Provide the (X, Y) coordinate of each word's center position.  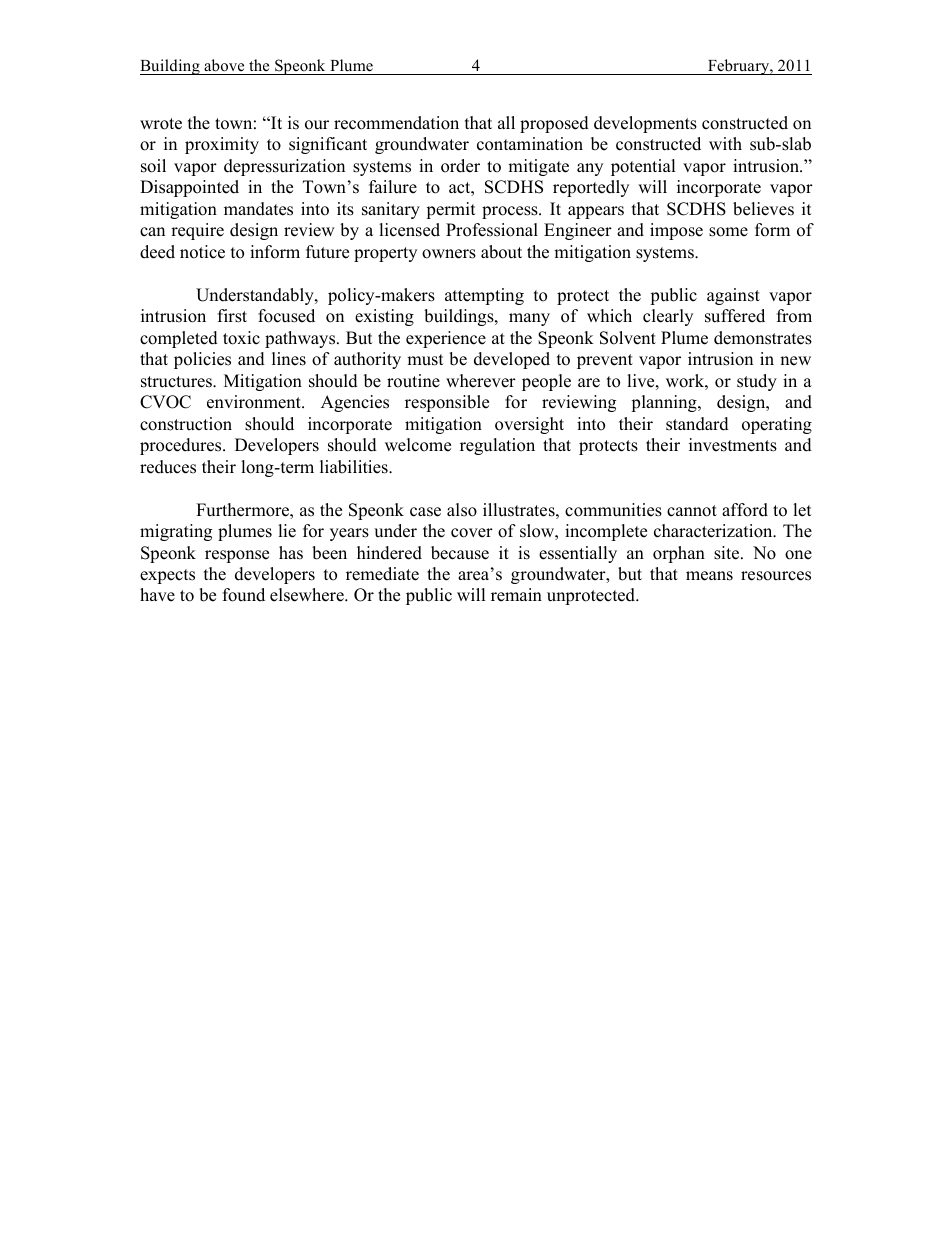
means (709, 576)
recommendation (396, 123)
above (224, 65)
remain (516, 595)
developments (645, 124)
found (244, 595)
